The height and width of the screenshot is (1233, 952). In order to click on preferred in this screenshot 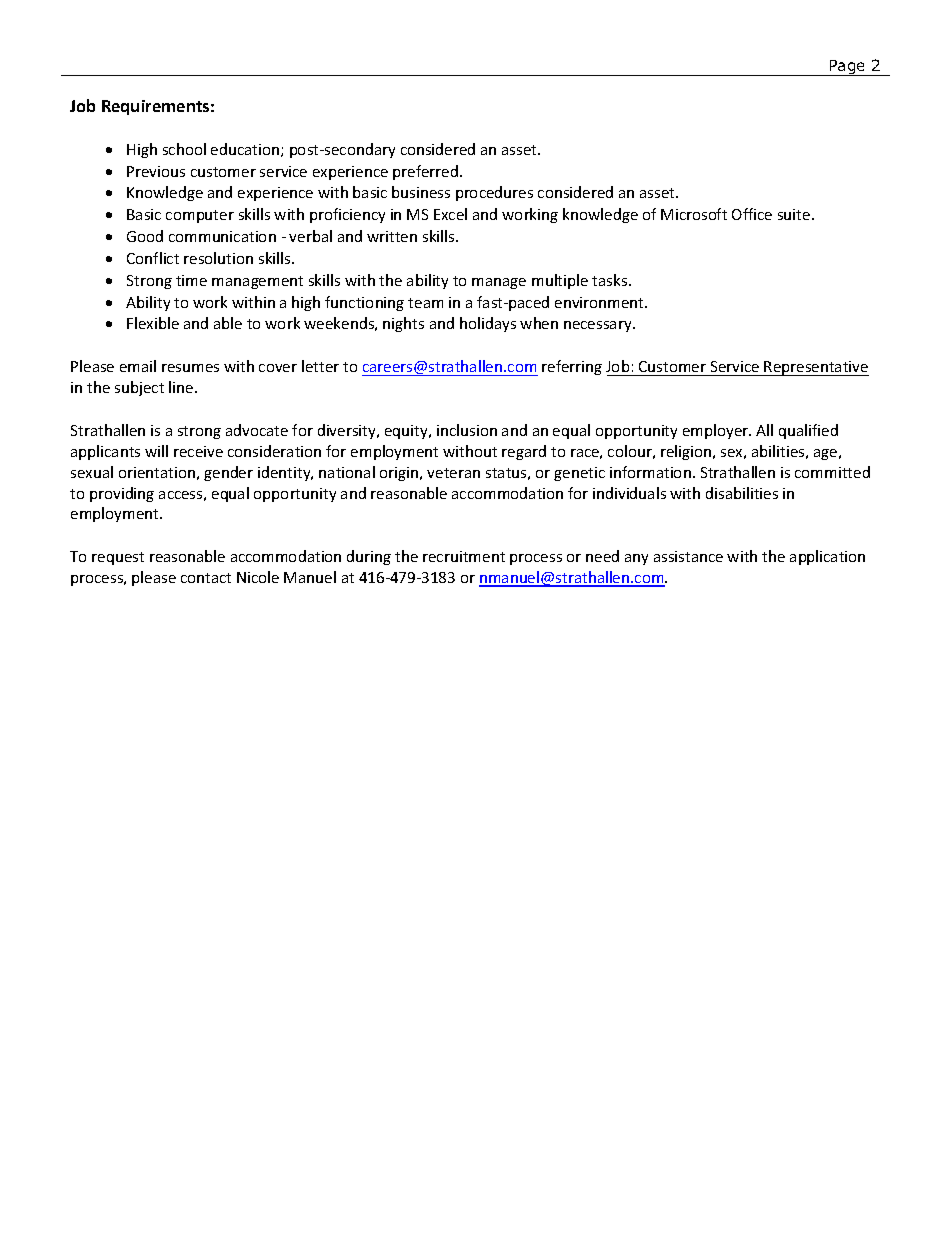, I will do `click(427, 172)`.
